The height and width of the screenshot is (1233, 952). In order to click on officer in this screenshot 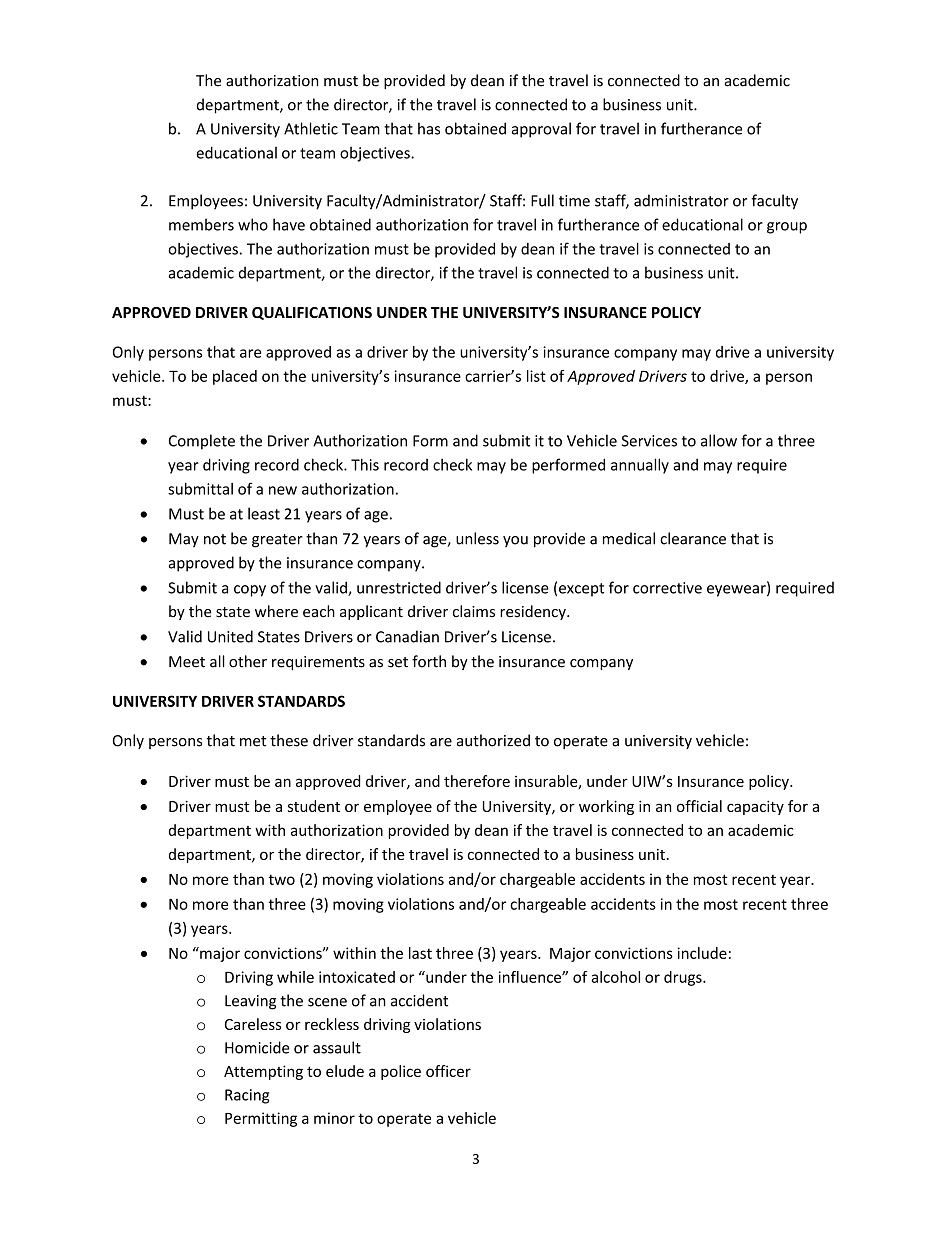, I will do `click(448, 1071)`.
